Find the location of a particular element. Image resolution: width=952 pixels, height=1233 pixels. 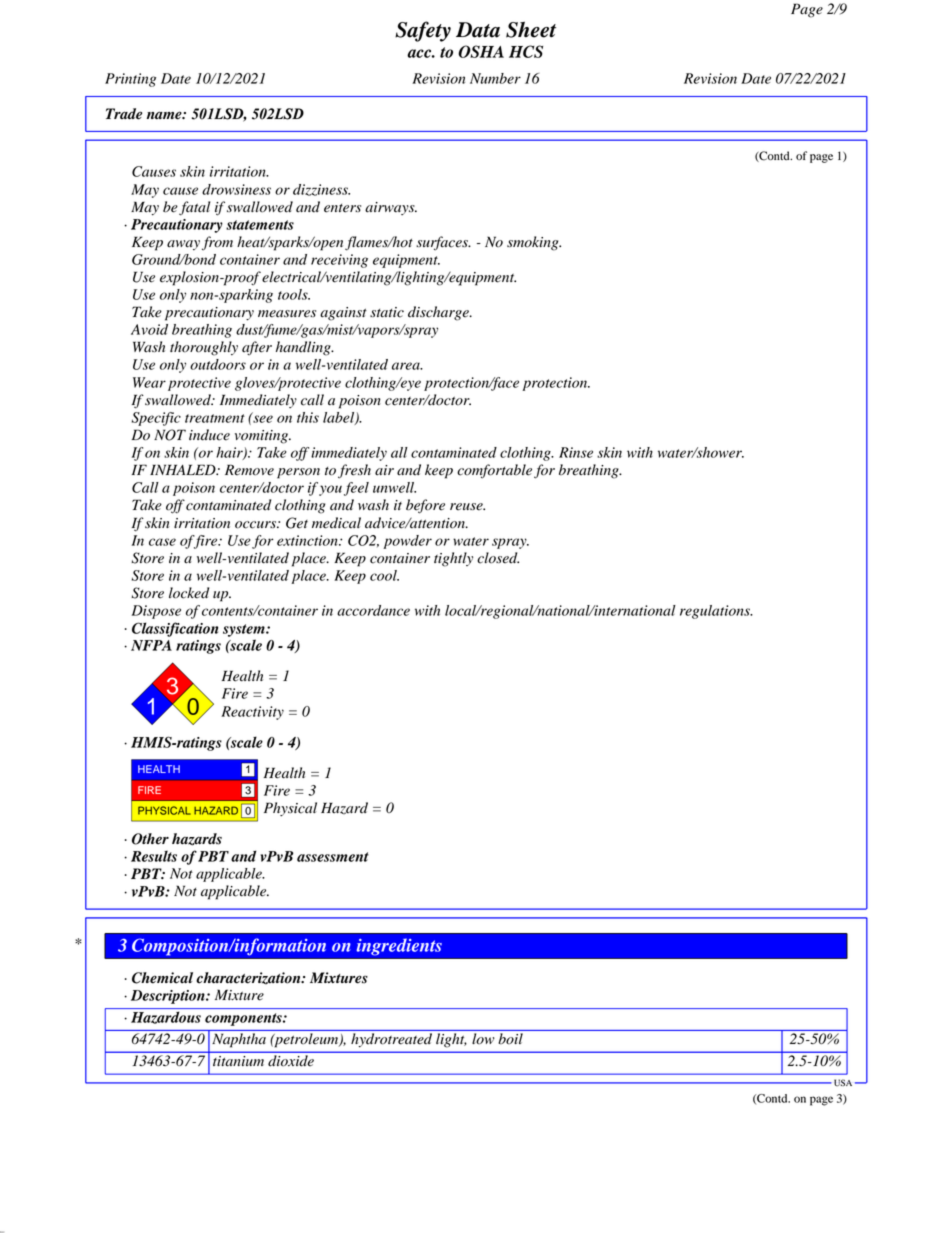

boil is located at coordinates (511, 1038).
